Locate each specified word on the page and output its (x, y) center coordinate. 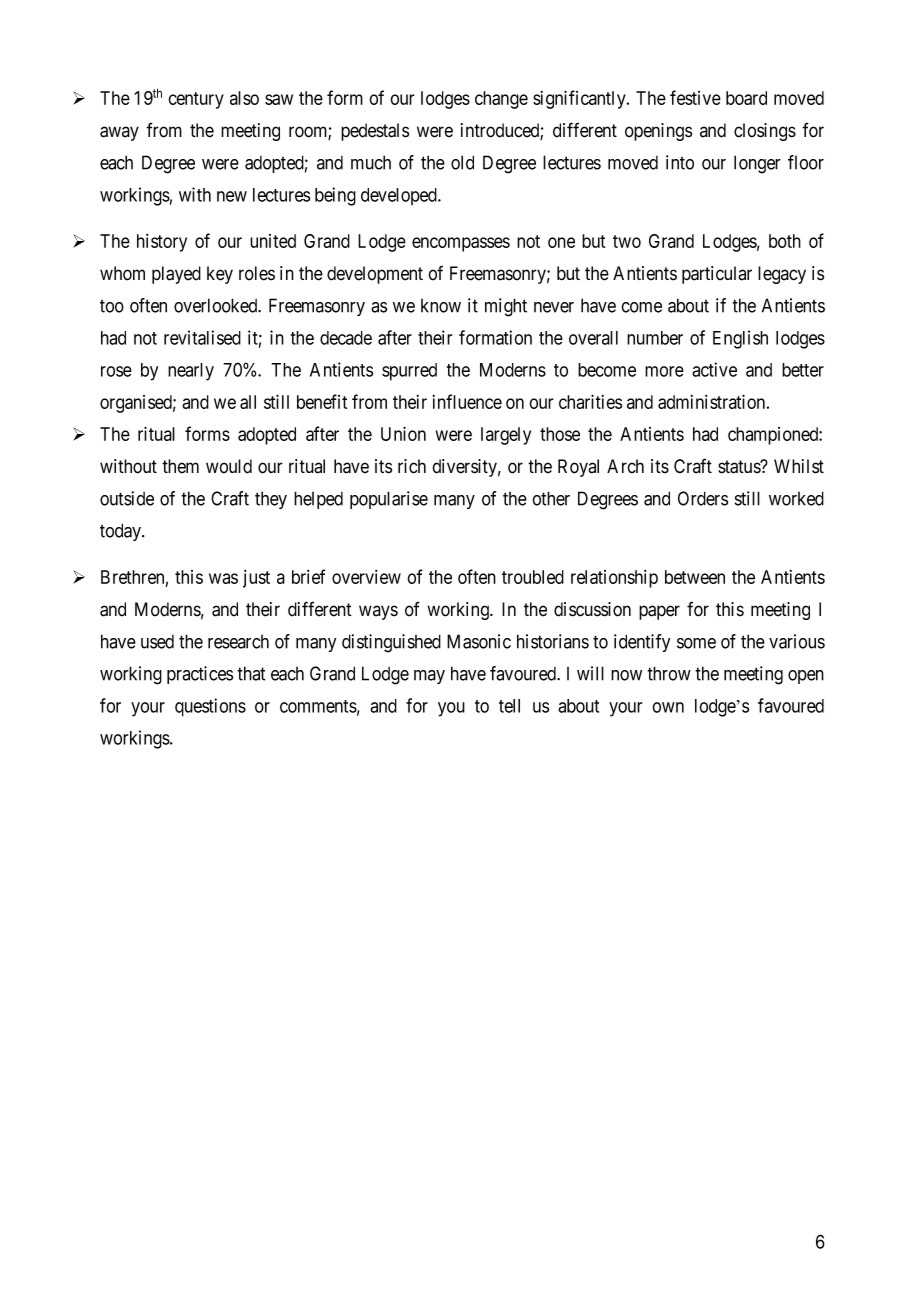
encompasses (461, 244)
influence (467, 401)
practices (200, 675)
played (176, 275)
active (714, 369)
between (695, 577)
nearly (191, 372)
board (746, 98)
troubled (533, 577)
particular (717, 275)
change (501, 100)
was (223, 578)
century (196, 100)
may (429, 677)
